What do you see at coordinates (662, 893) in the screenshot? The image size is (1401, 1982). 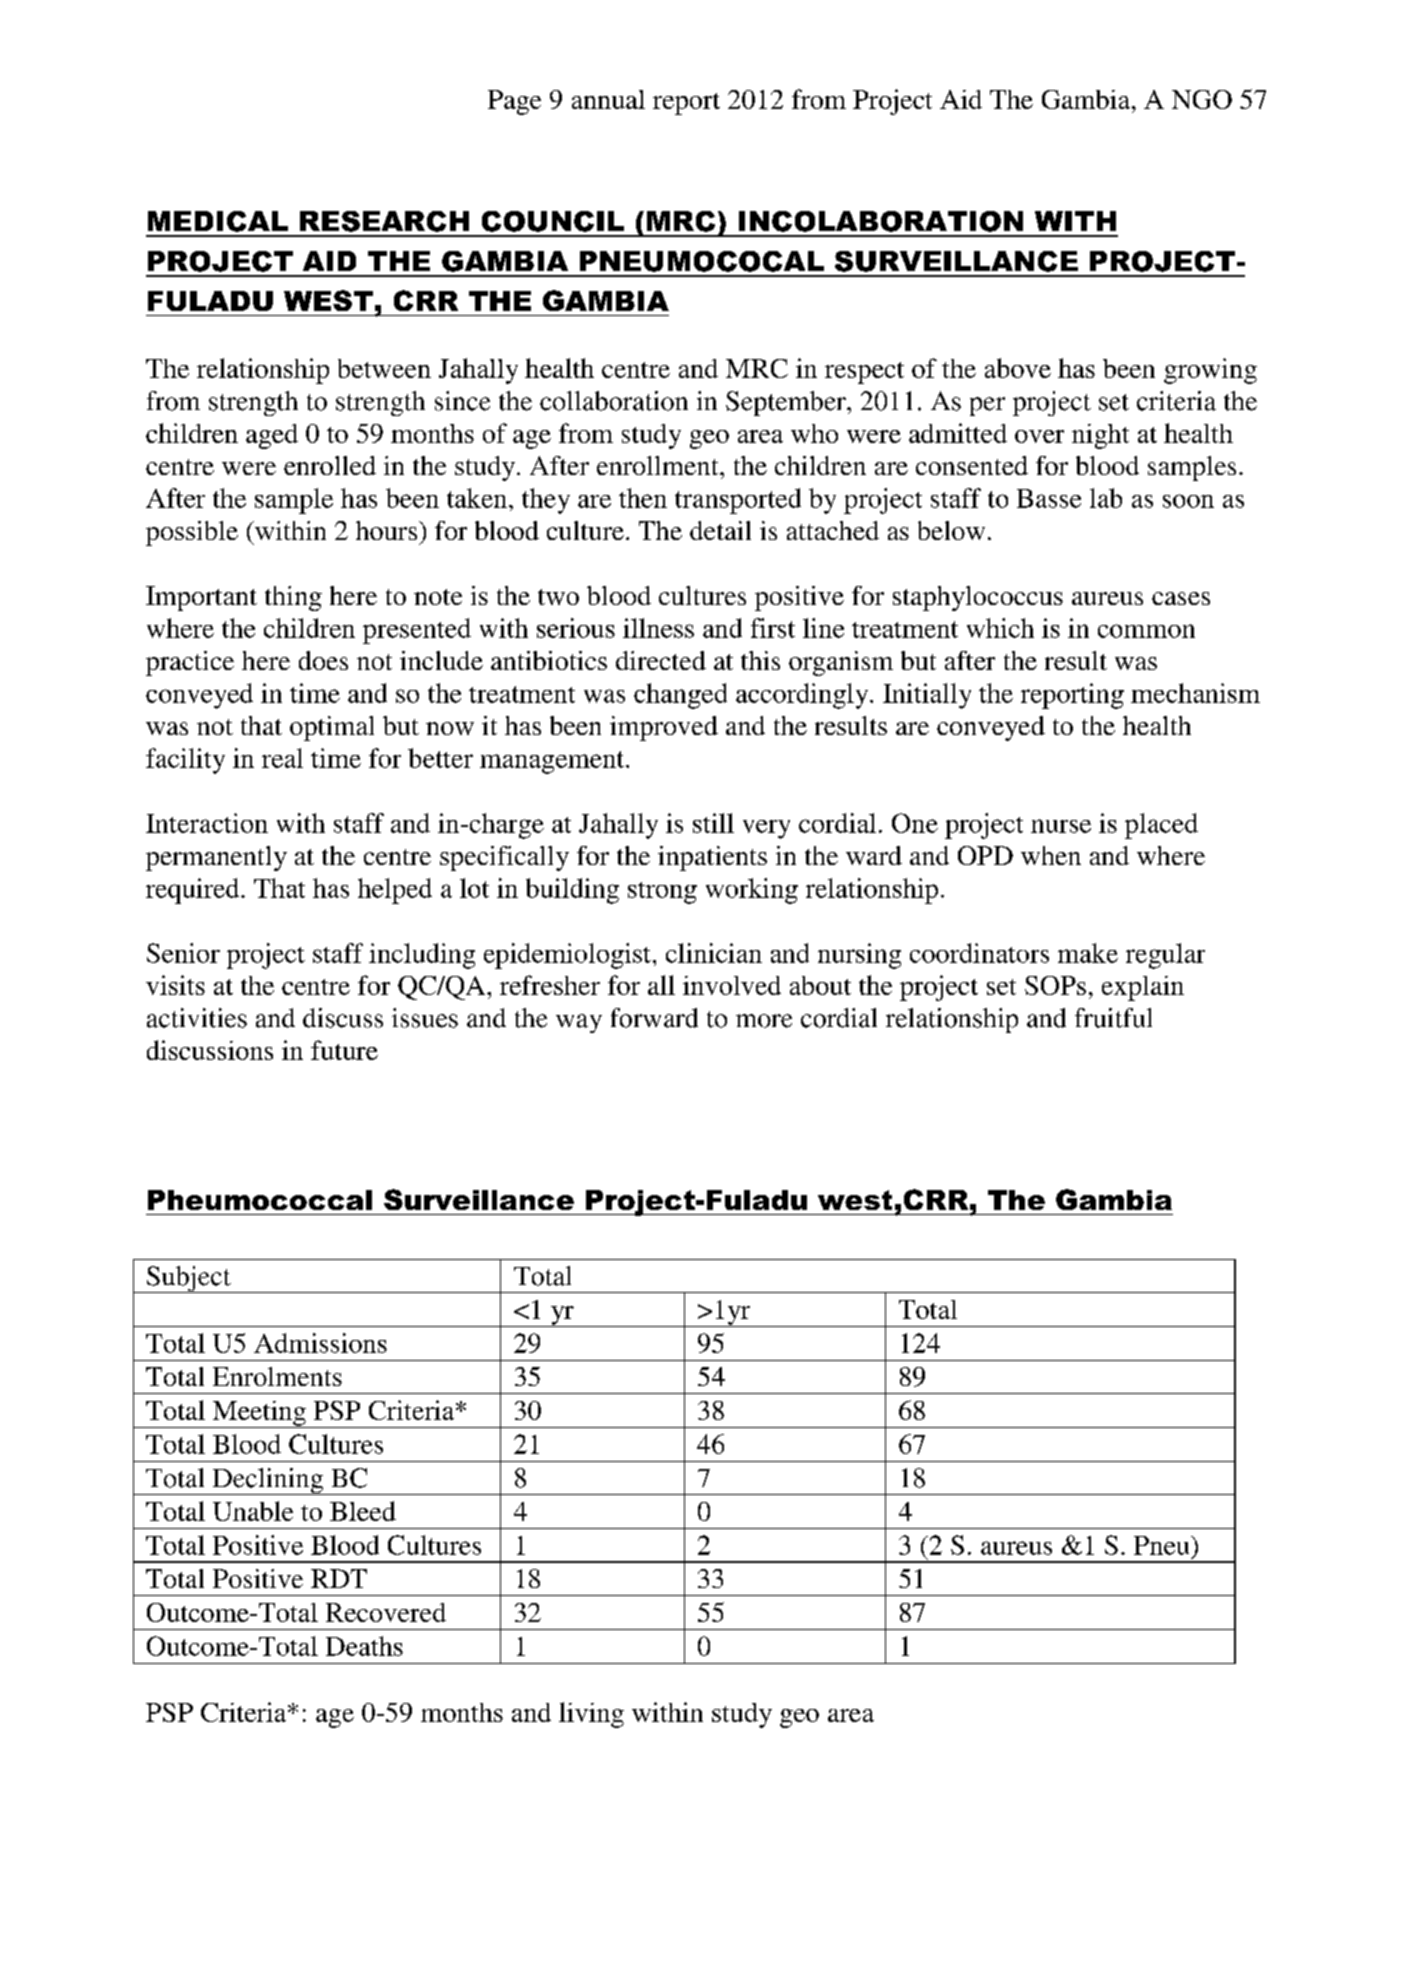 I see `strong` at bounding box center [662, 893].
